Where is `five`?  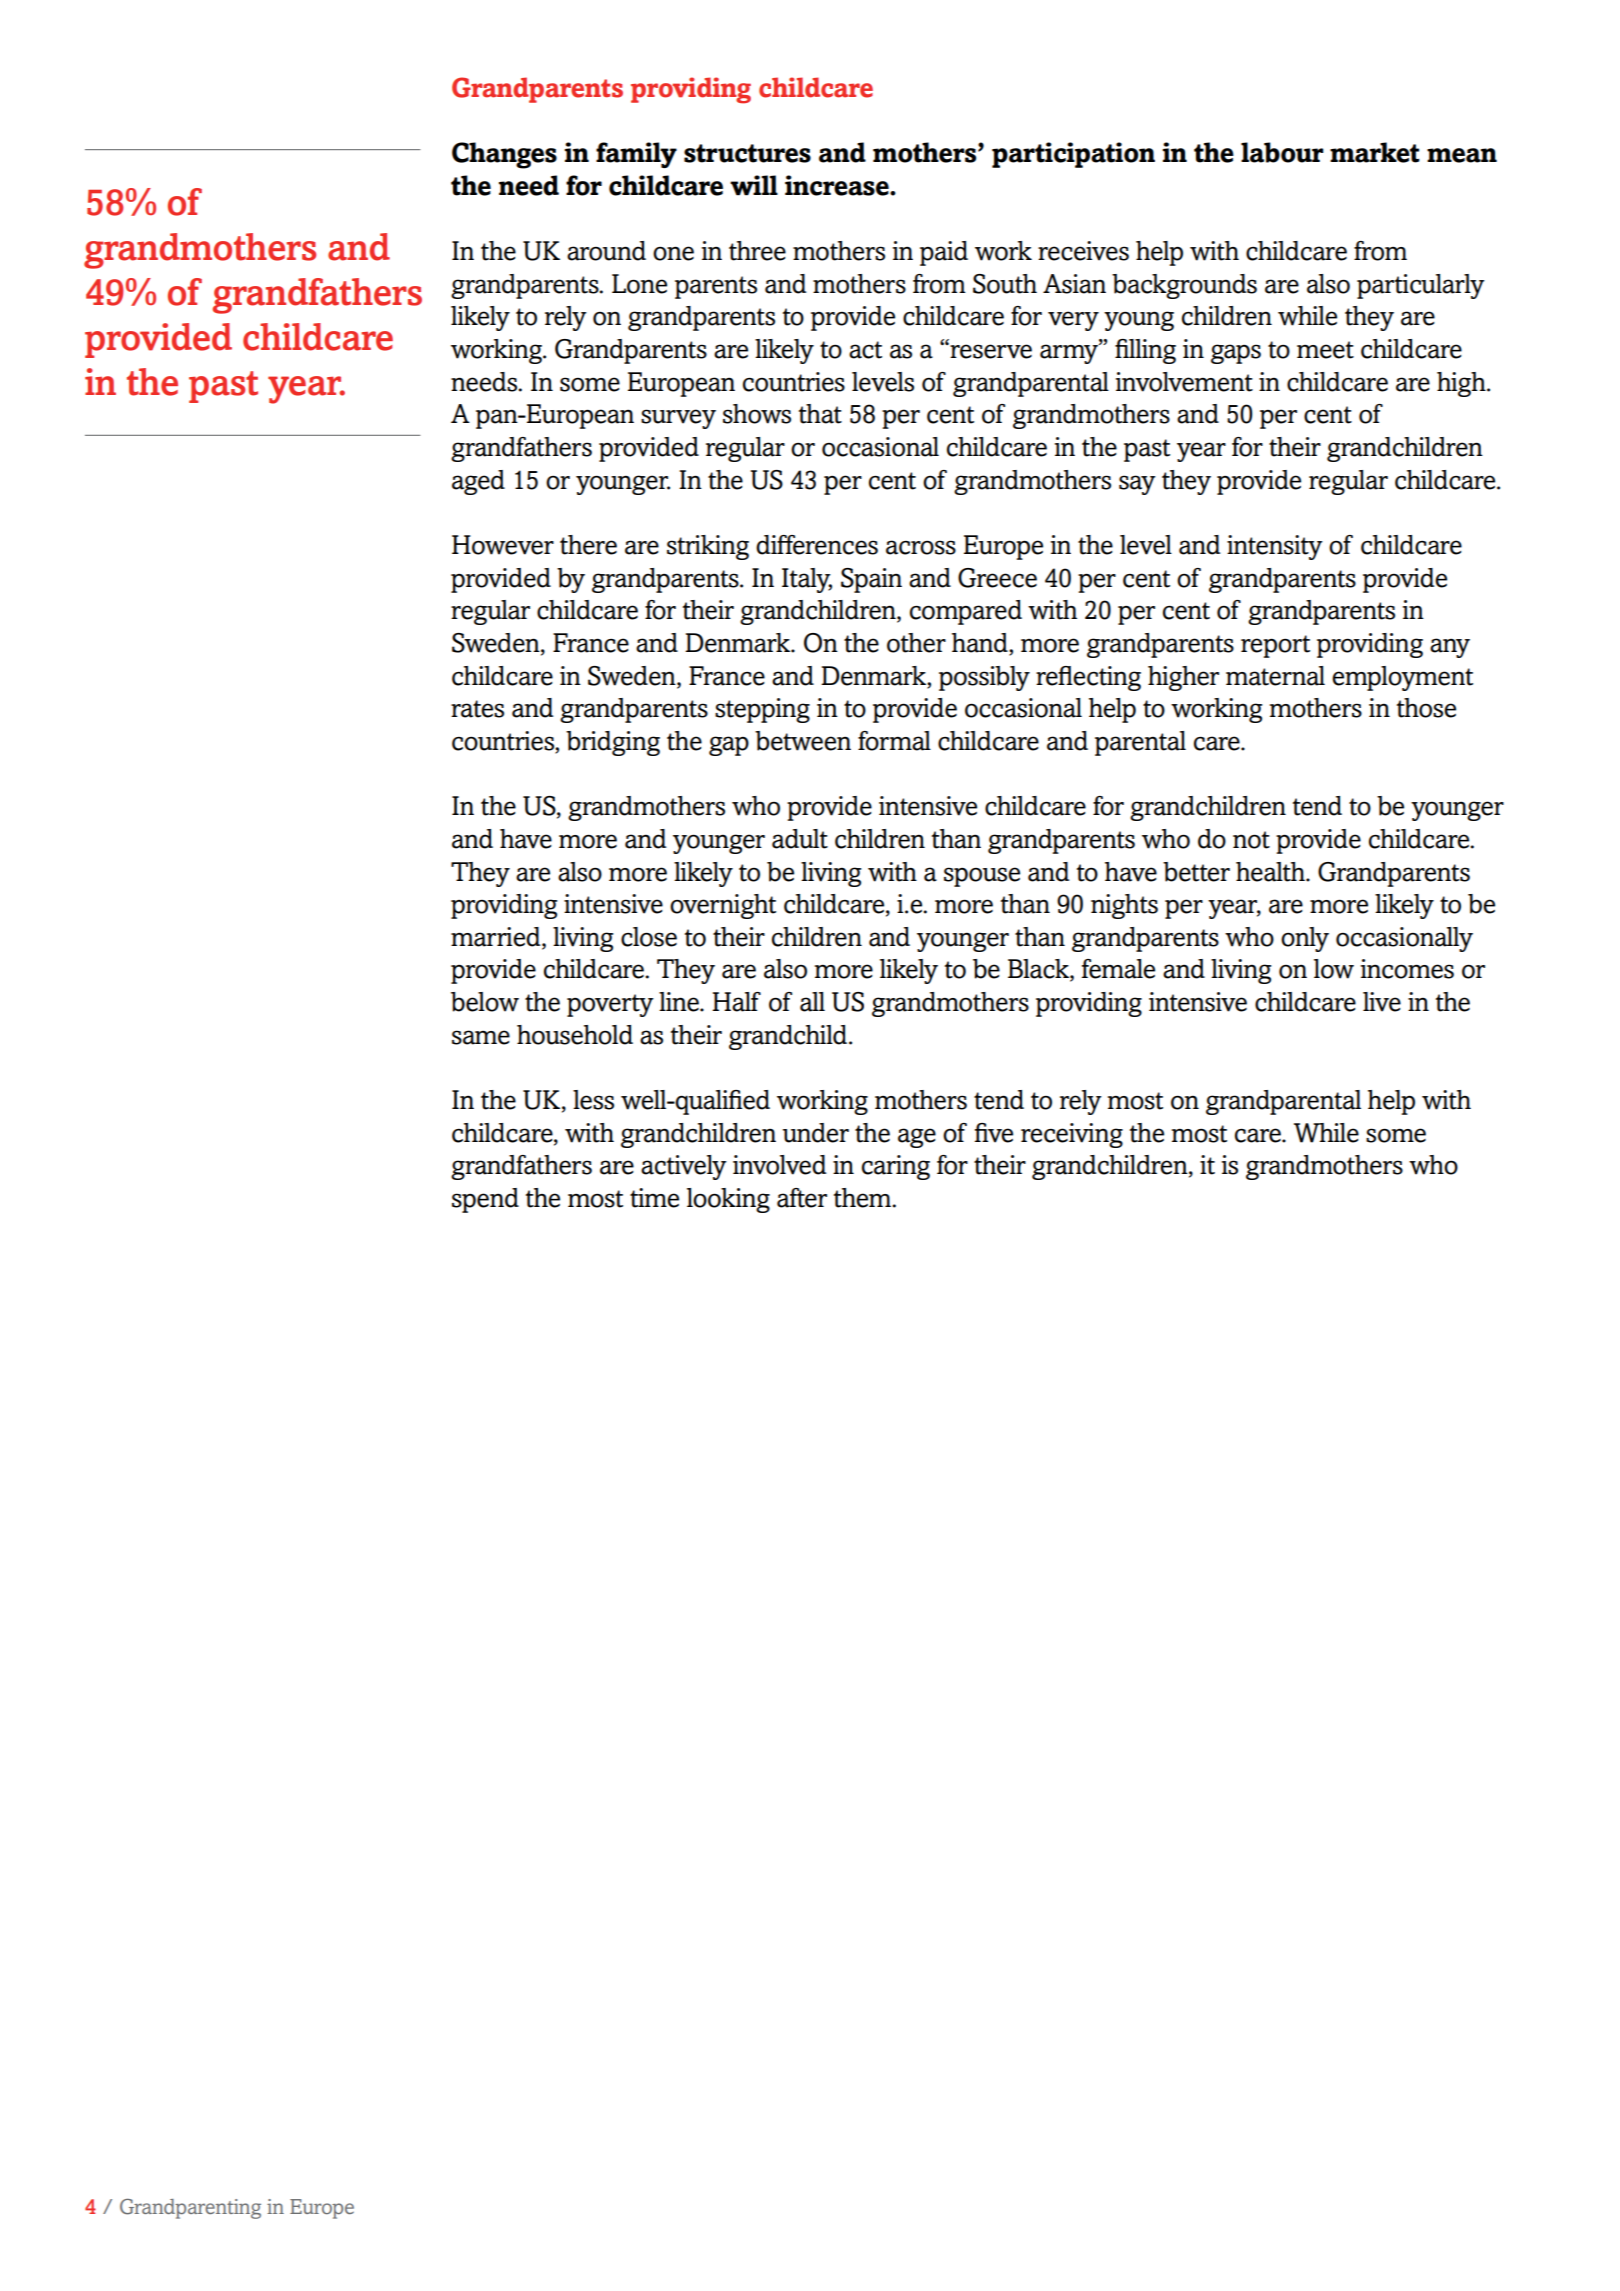
five is located at coordinates (994, 1133).
